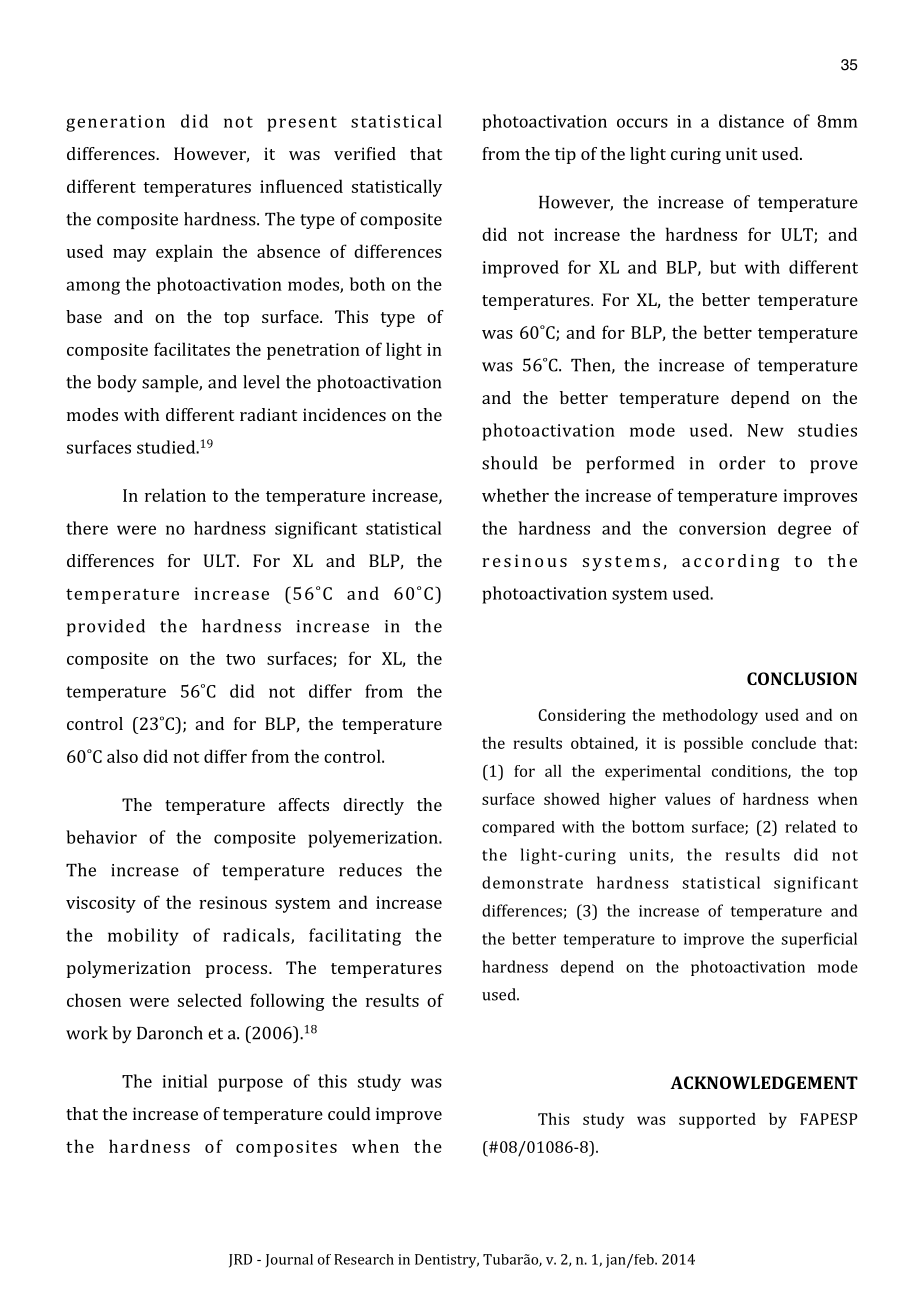 The width and height of the screenshot is (924, 1308). What do you see at coordinates (115, 123) in the screenshot?
I see `generation` at bounding box center [115, 123].
